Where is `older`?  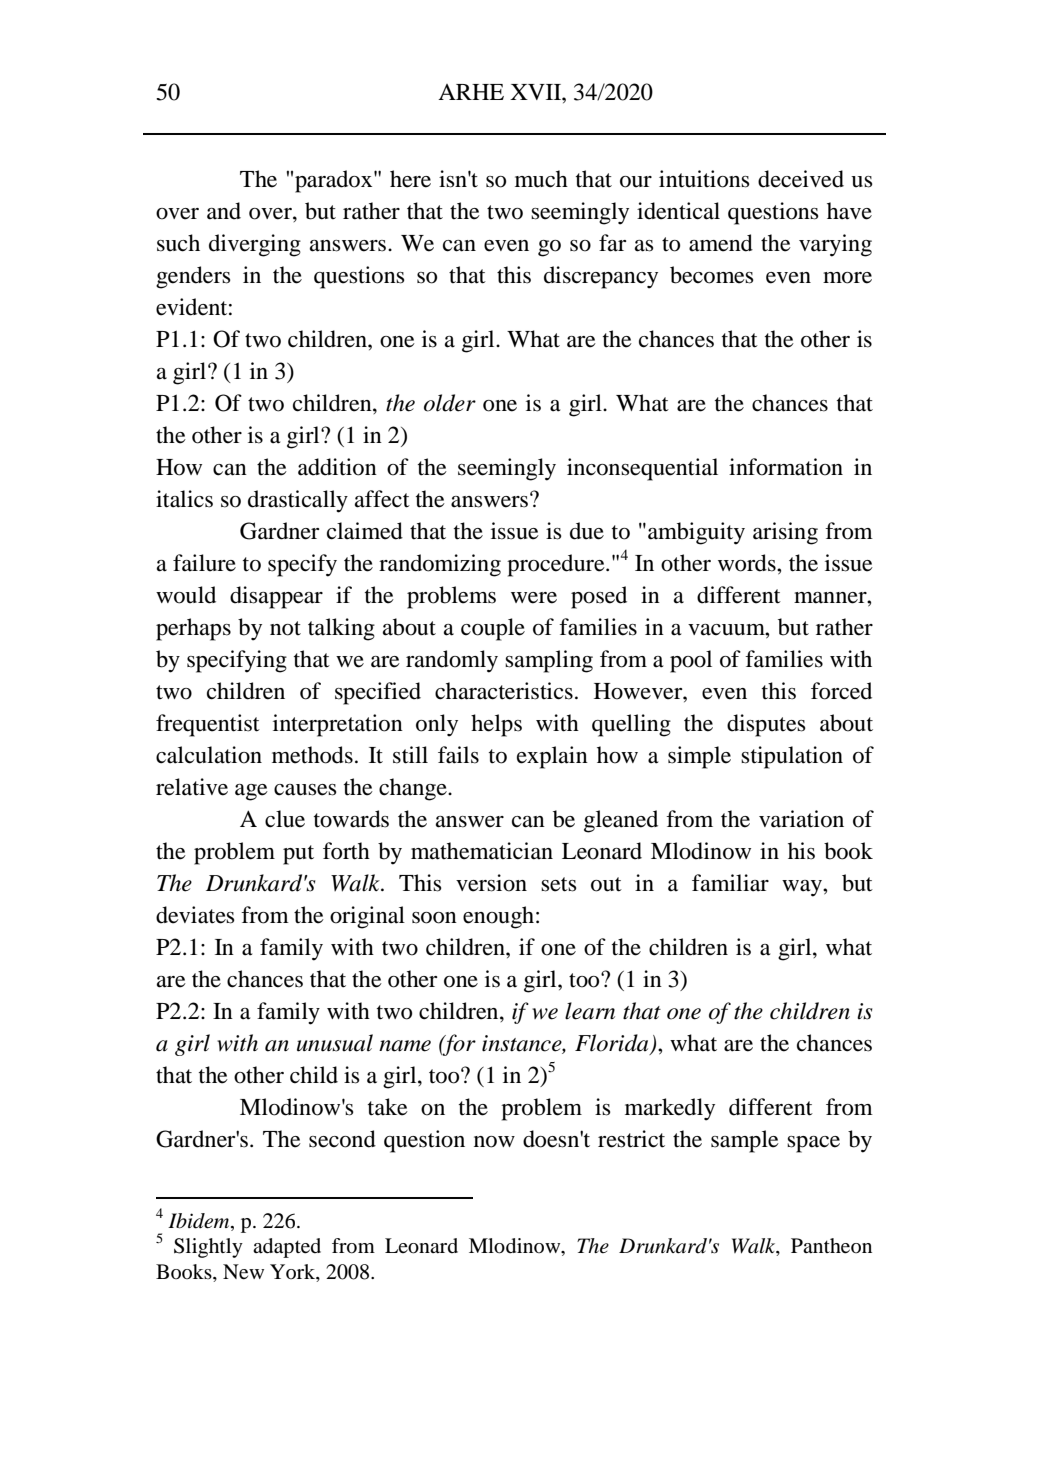 older is located at coordinates (450, 403).
